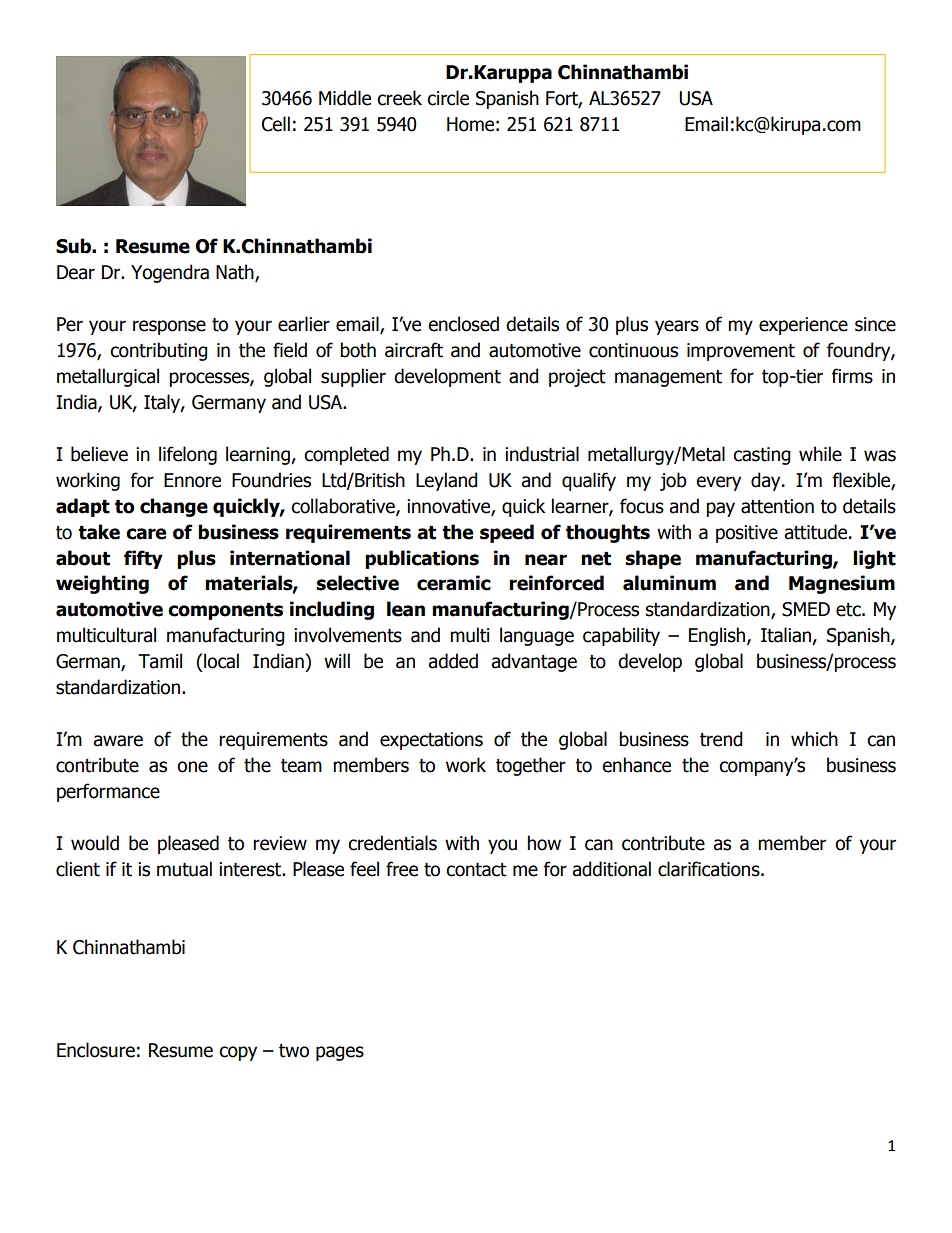 Image resolution: width=952 pixels, height=1233 pixels. What do you see at coordinates (803, 326) in the screenshot?
I see `experience` at bounding box center [803, 326].
